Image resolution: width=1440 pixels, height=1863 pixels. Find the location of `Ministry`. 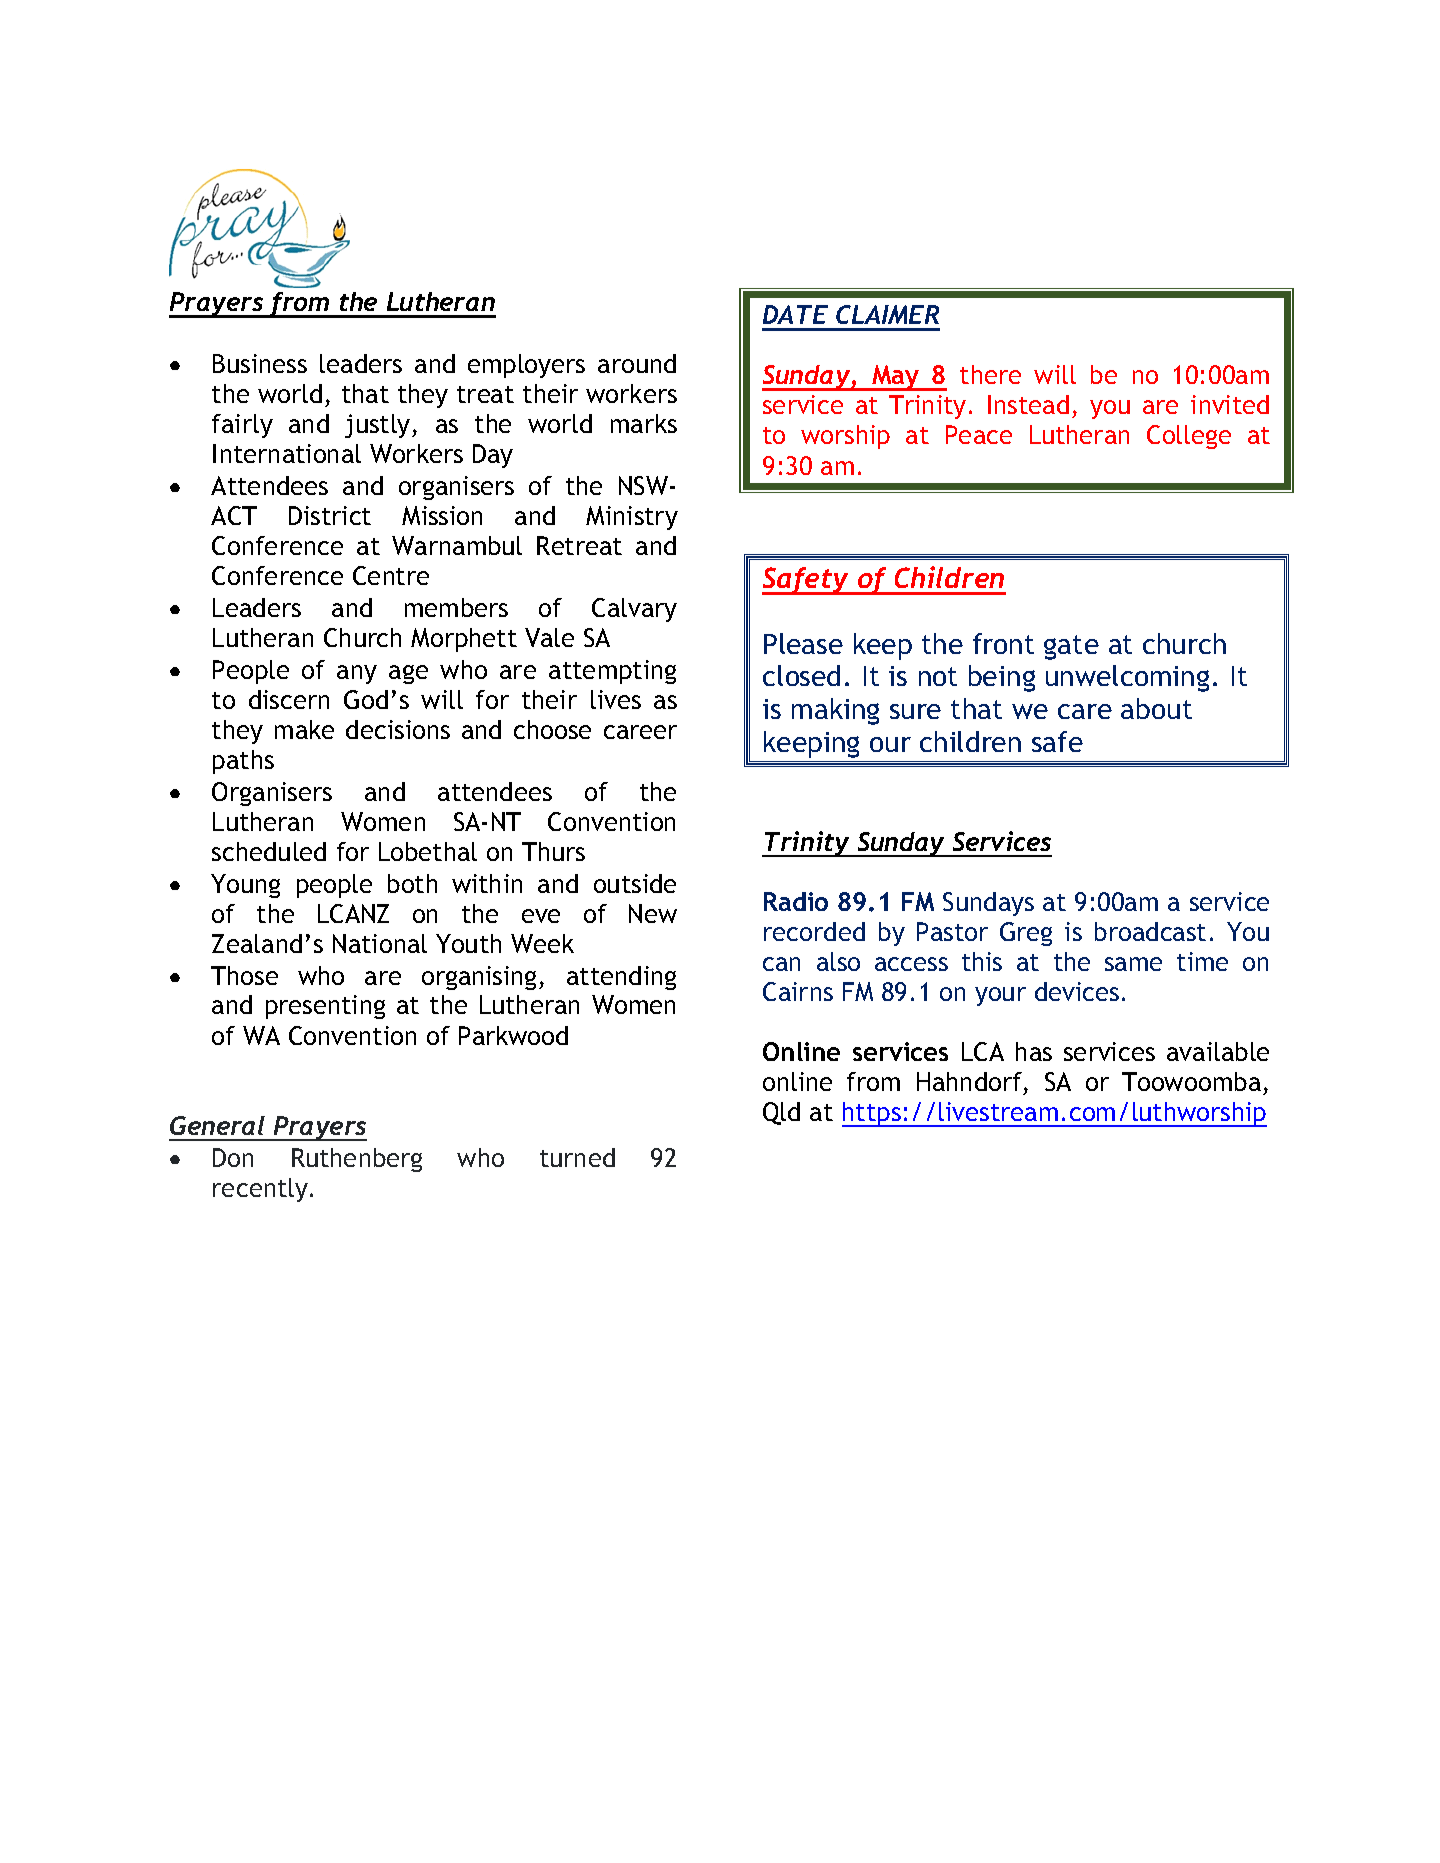

Ministry is located at coordinates (632, 518).
